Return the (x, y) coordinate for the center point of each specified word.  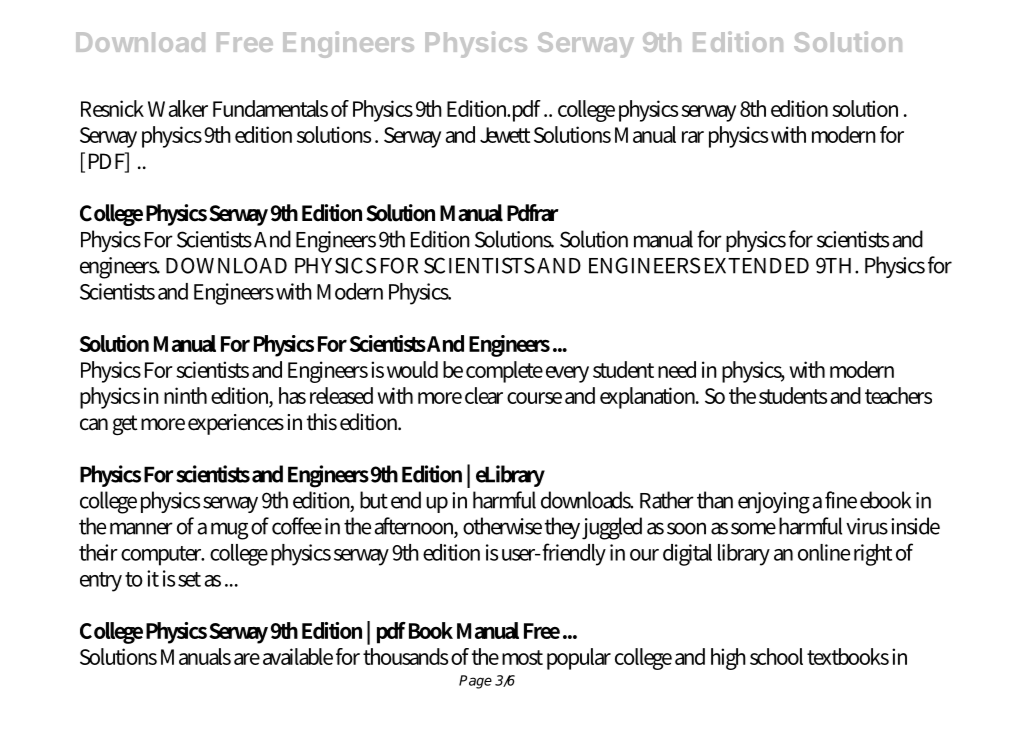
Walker (178, 108)
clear (484, 395)
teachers (898, 395)
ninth (185, 395)
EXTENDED (757, 266)
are (247, 659)
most (522, 657)
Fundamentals (270, 108)
